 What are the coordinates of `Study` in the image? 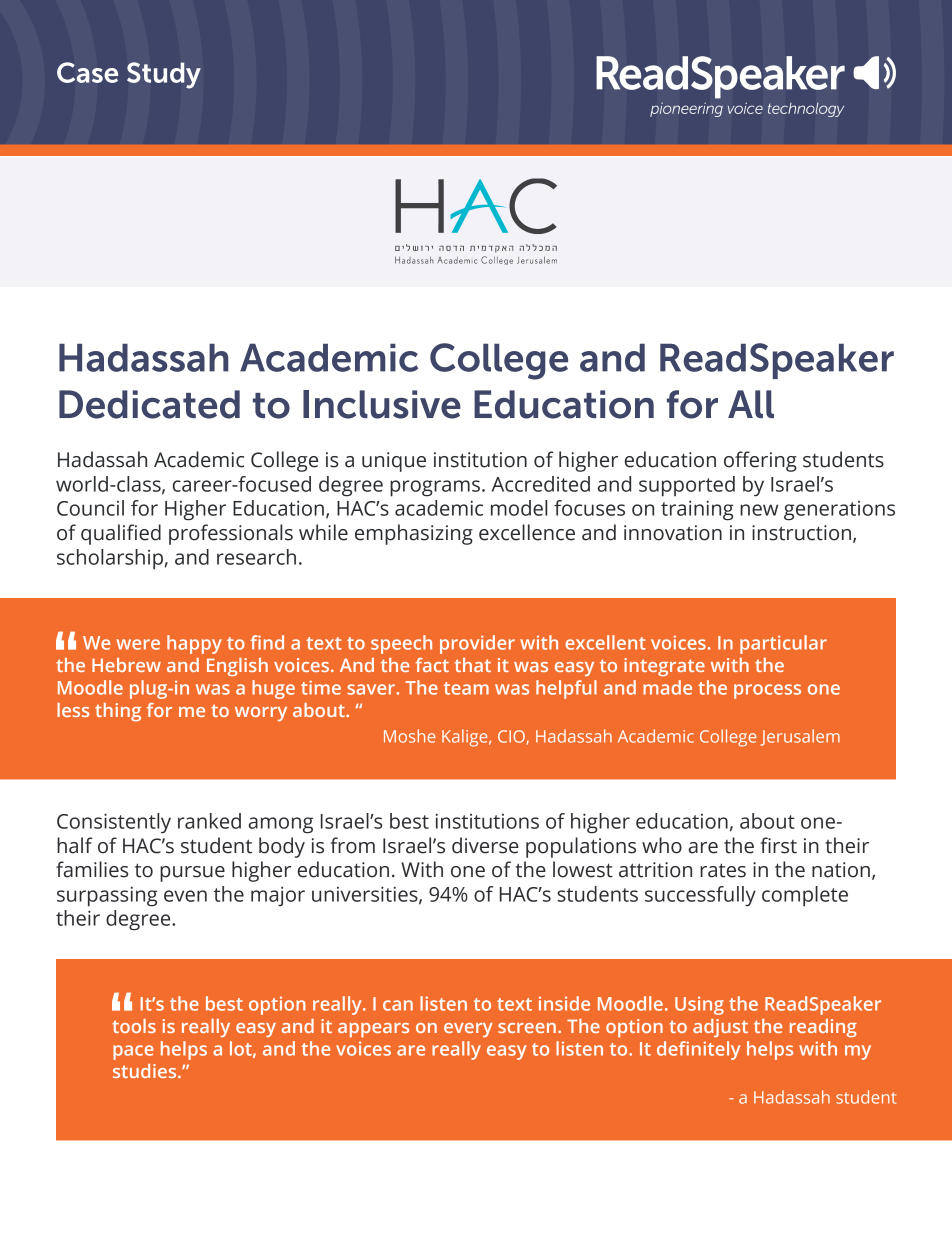 It's located at (164, 75).
